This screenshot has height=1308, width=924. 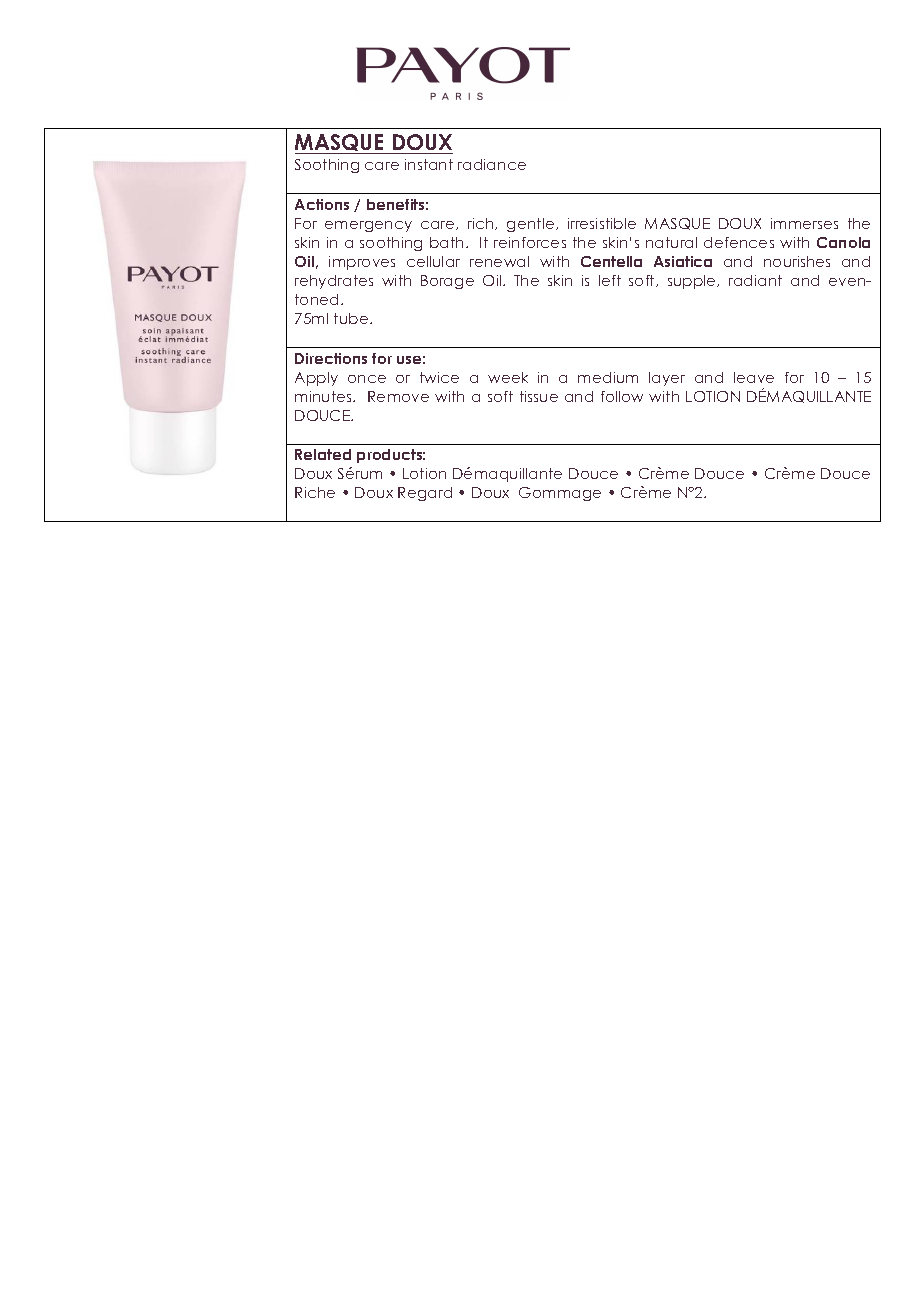 What do you see at coordinates (622, 396) in the screenshot?
I see `follow` at bounding box center [622, 396].
